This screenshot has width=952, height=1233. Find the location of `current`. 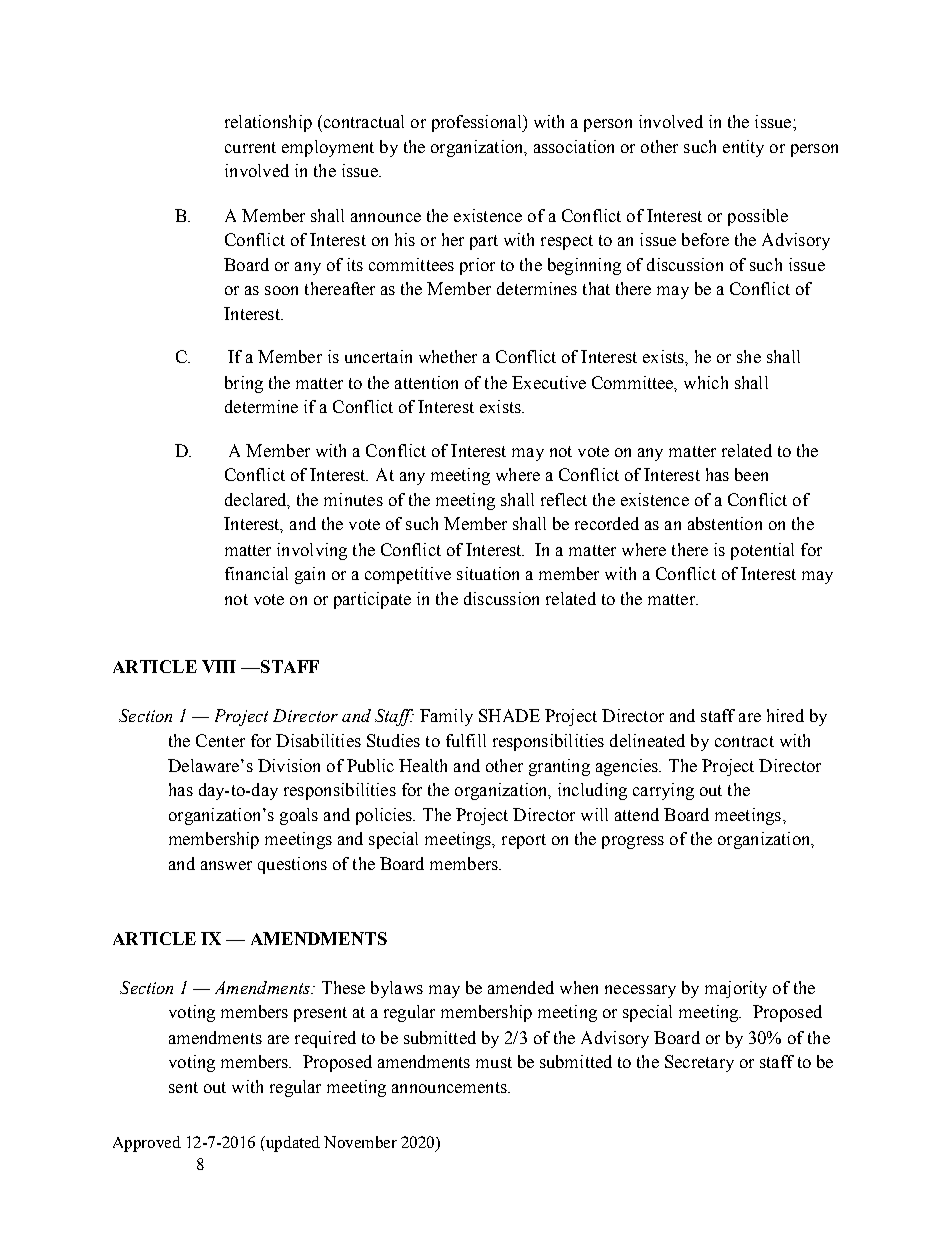

current is located at coordinates (250, 147).
